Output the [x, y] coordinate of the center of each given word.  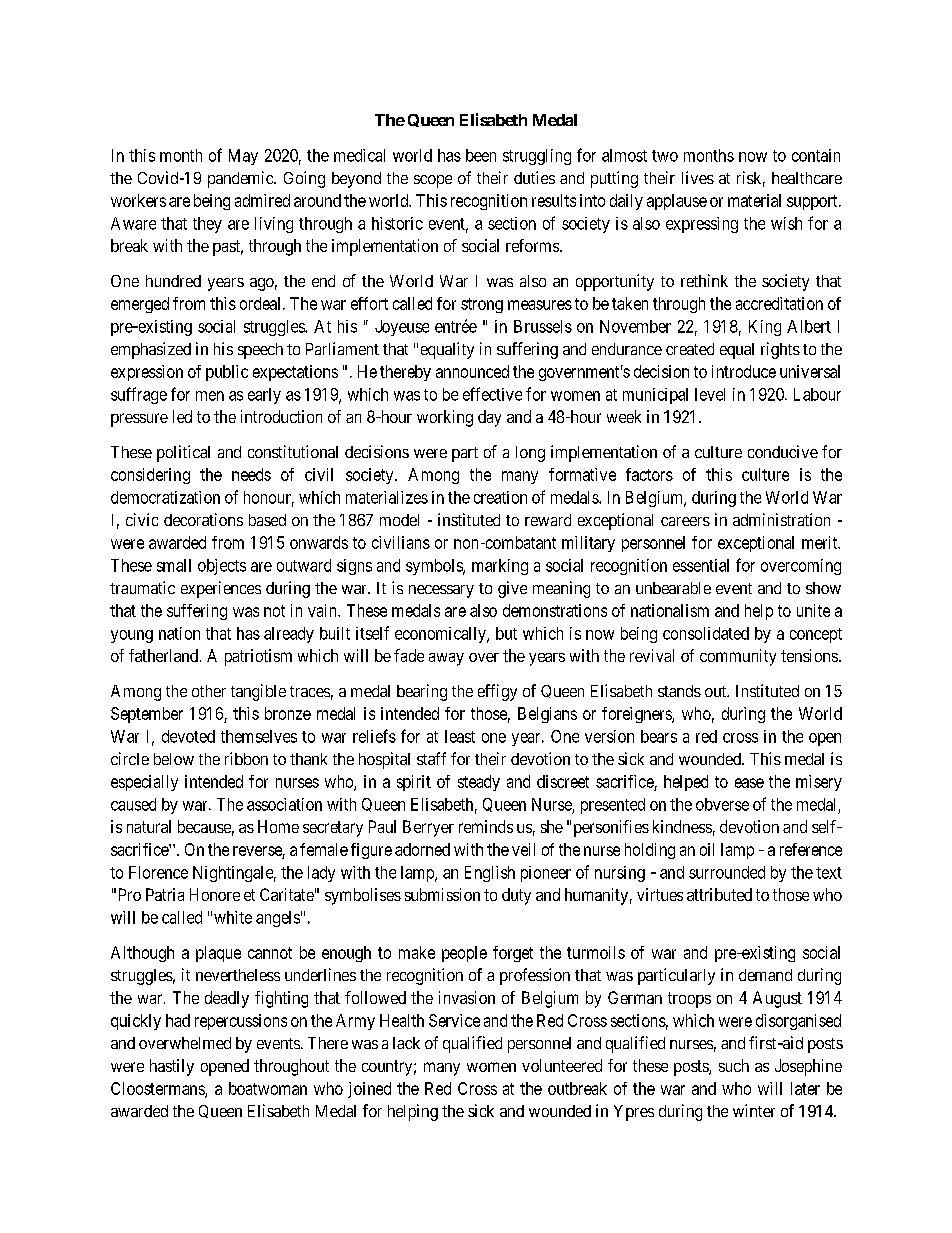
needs [251, 474]
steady [479, 783]
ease [749, 783]
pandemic [241, 179]
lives [698, 177]
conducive [783, 451]
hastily [172, 1067]
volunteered [562, 1065]
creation [500, 497]
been [481, 155]
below [174, 759]
